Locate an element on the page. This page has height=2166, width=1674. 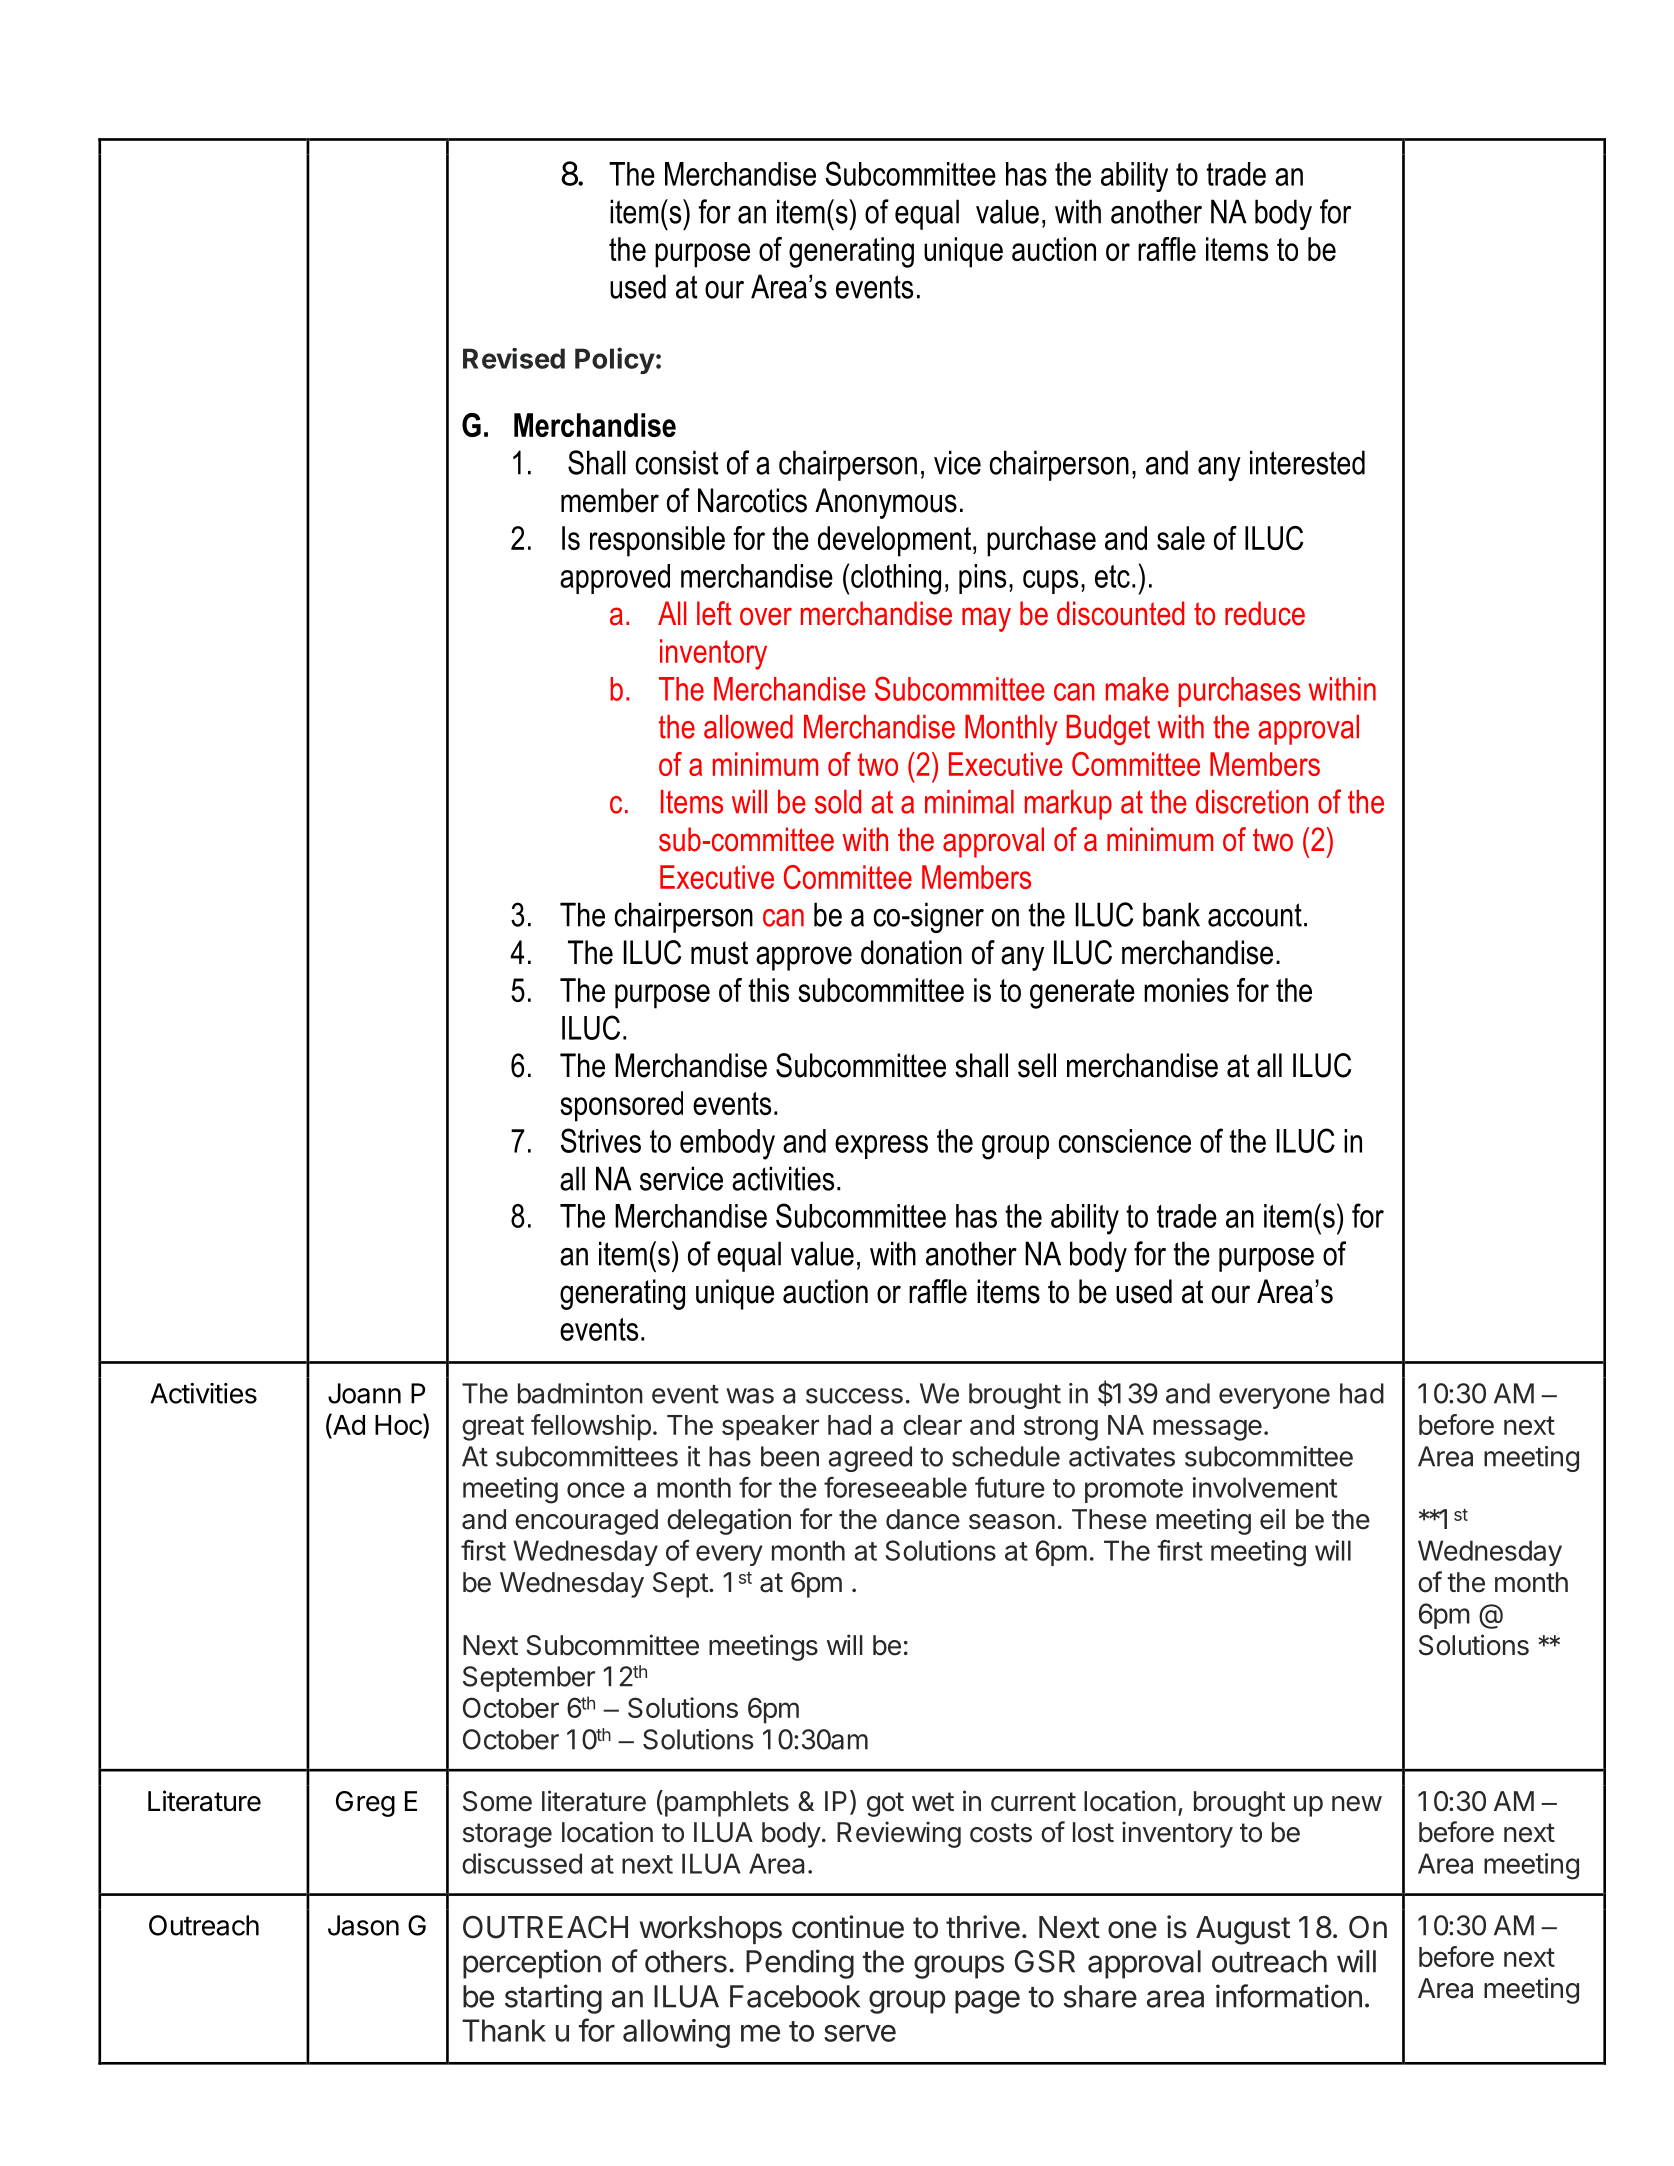
serve is located at coordinates (860, 2033).
